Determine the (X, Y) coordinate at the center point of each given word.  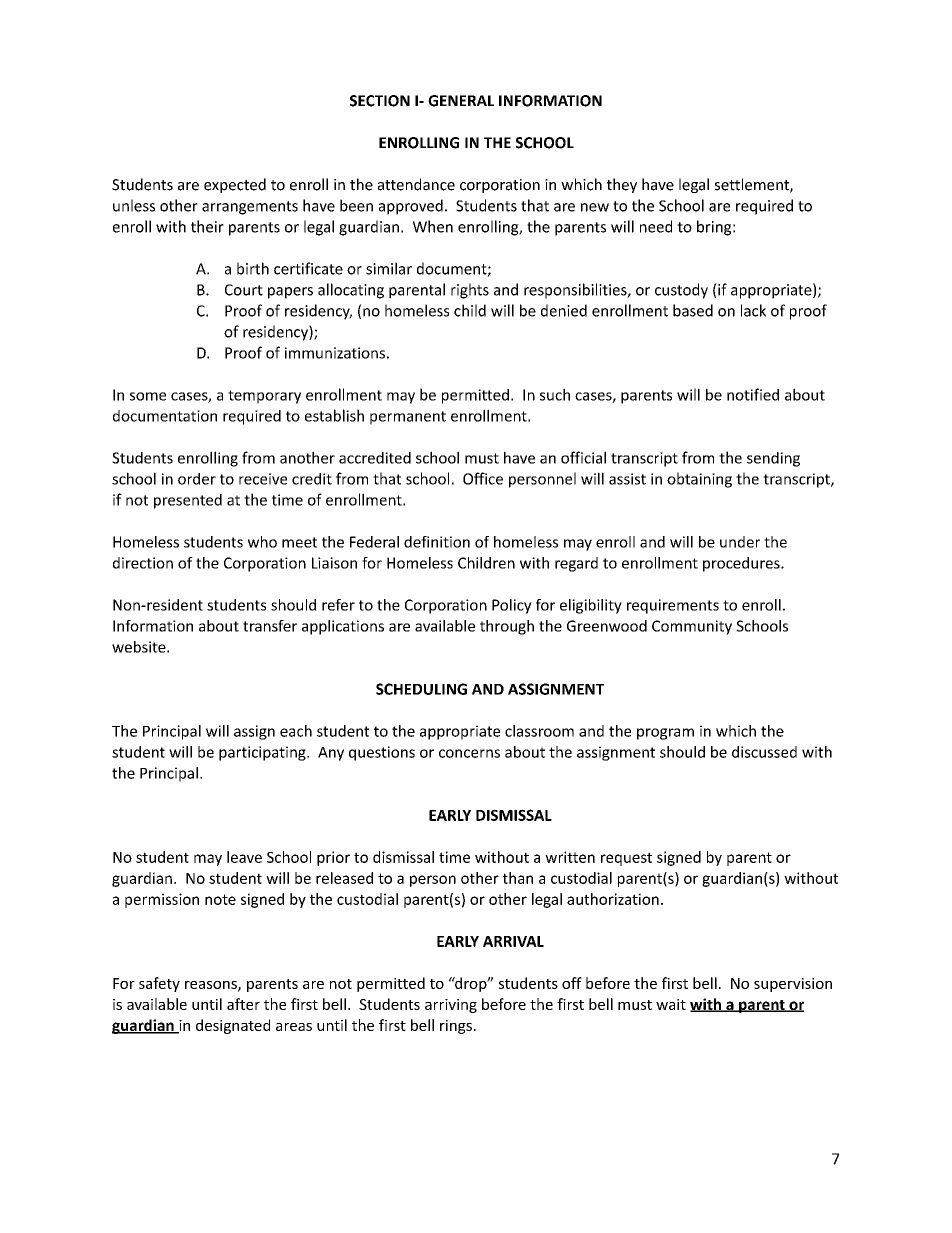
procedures (742, 564)
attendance (416, 184)
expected (235, 185)
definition (437, 542)
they (622, 185)
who (262, 542)
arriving (451, 1006)
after (243, 1004)
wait (671, 1004)
